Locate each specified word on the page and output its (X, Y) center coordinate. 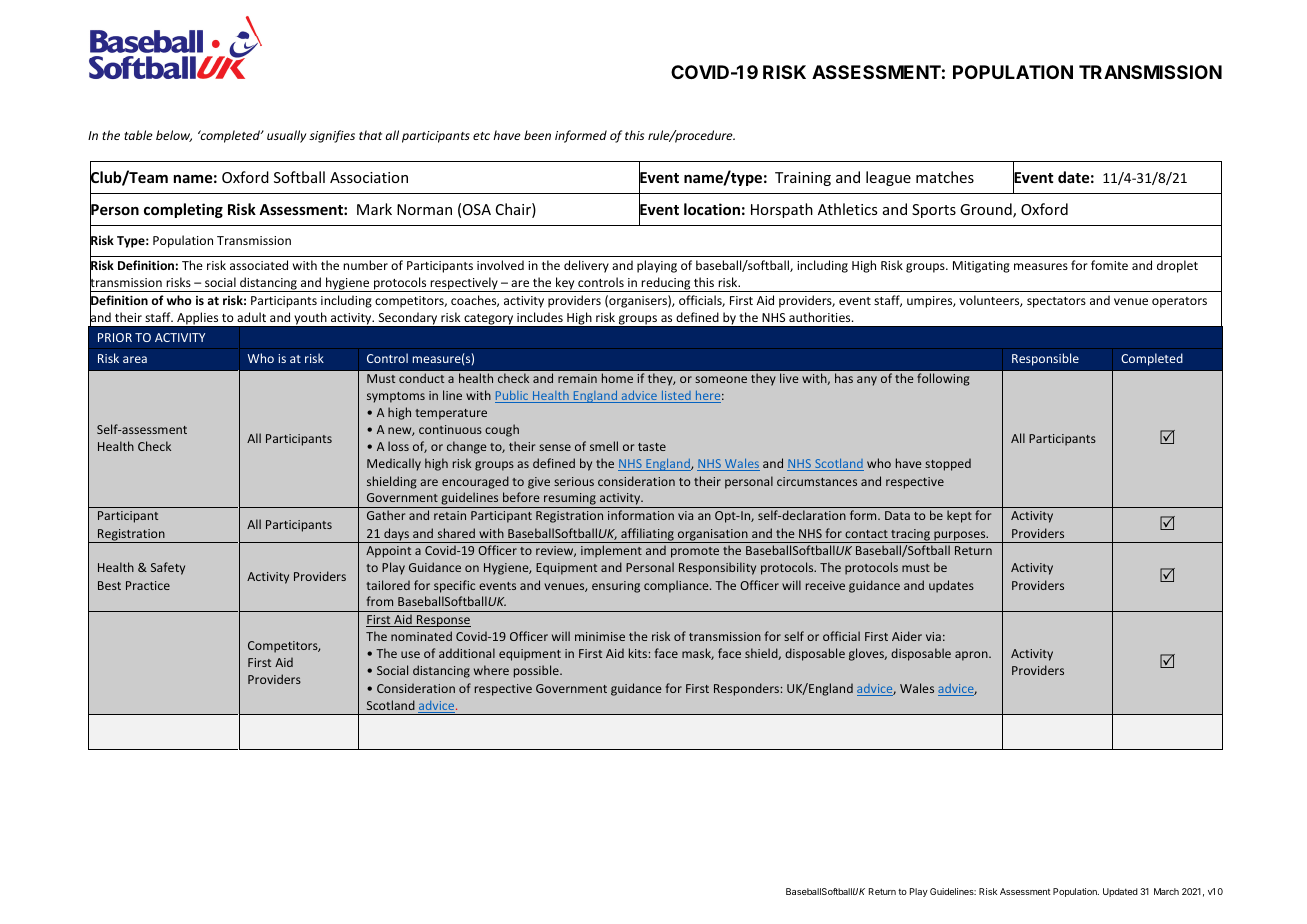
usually (286, 136)
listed (676, 397)
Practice (148, 585)
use (410, 654)
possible (537, 671)
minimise (600, 636)
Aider (907, 636)
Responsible (1045, 359)
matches (945, 177)
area (135, 359)
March (1166, 891)
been (537, 135)
